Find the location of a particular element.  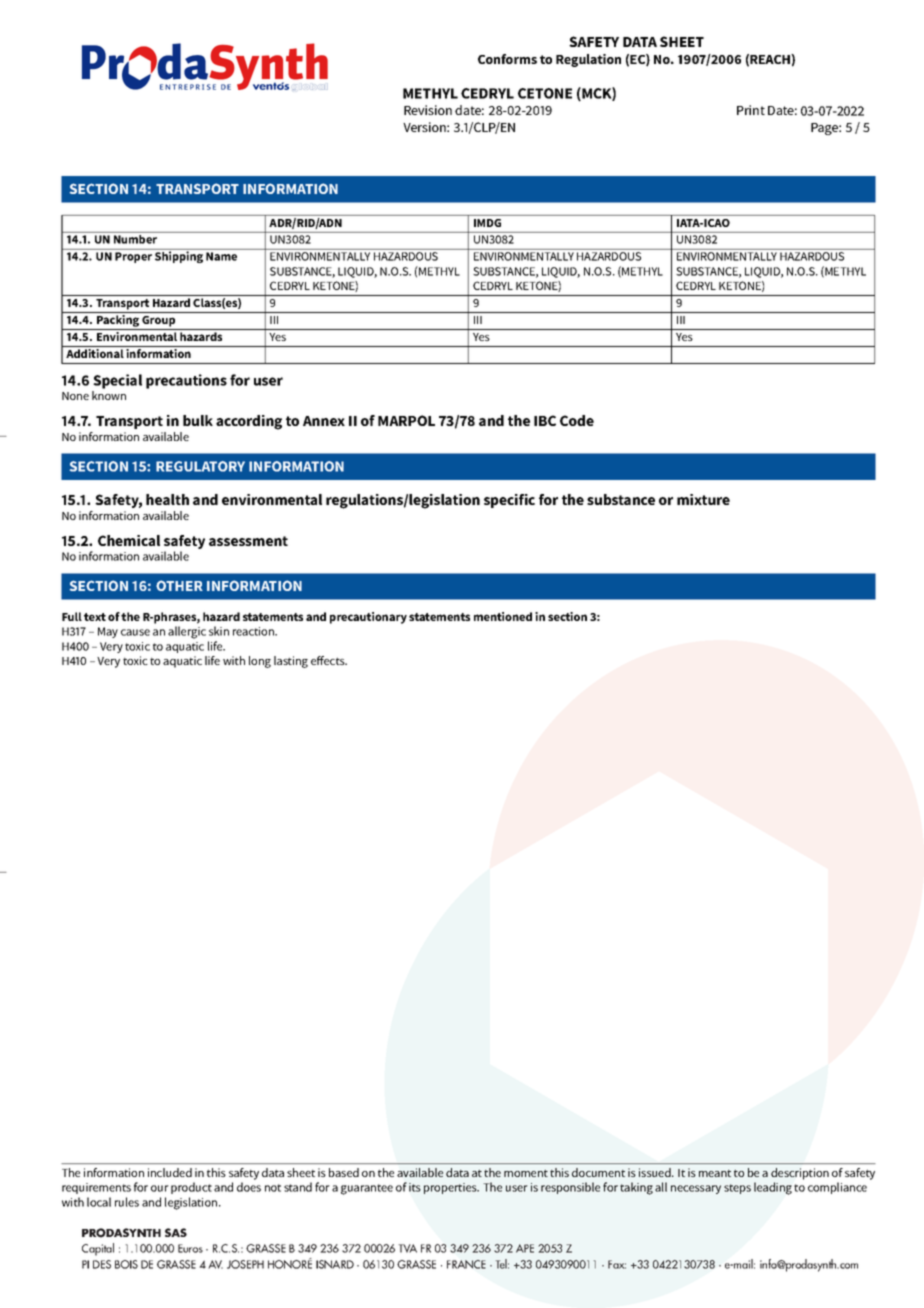

FRANCE is located at coordinates (466, 1264).
